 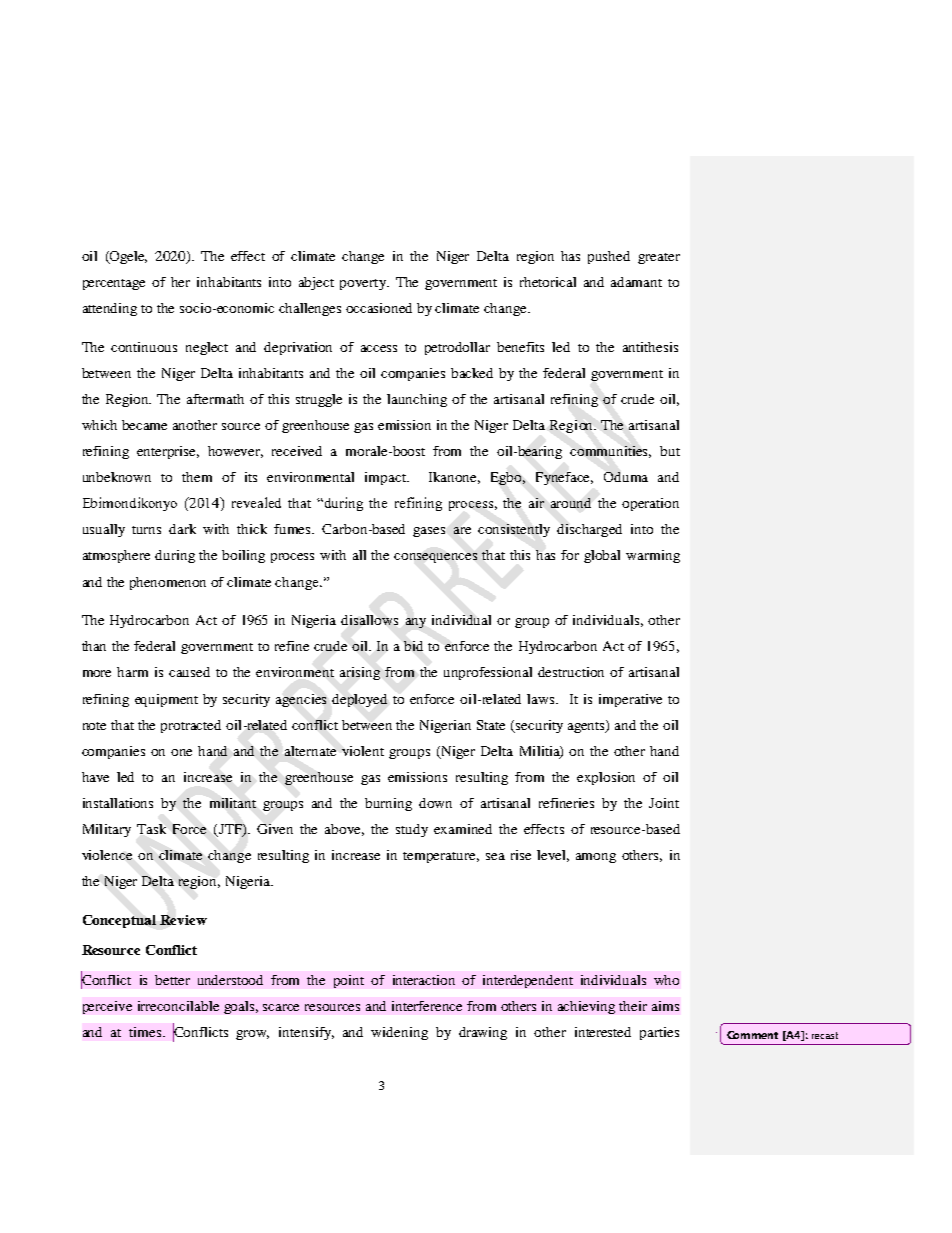 I want to click on interference, so click(x=427, y=1006).
